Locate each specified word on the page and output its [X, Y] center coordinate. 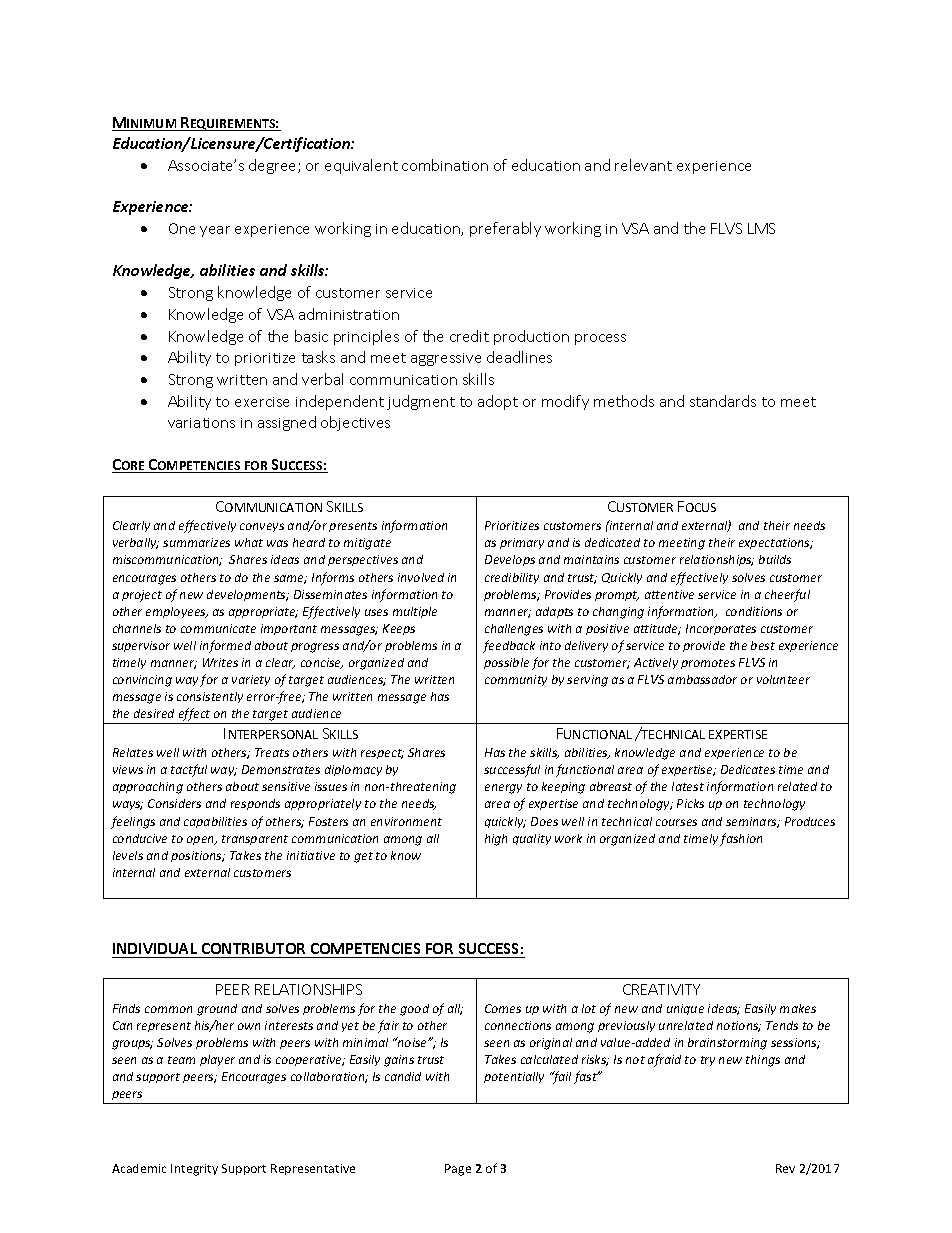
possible [506, 663]
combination [445, 165]
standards [723, 401]
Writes [220, 662]
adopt [498, 402]
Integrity [194, 1170]
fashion [741, 839]
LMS [761, 228]
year [215, 231]
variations [201, 423]
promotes [708, 664]
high [496, 840]
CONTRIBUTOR [253, 950]
